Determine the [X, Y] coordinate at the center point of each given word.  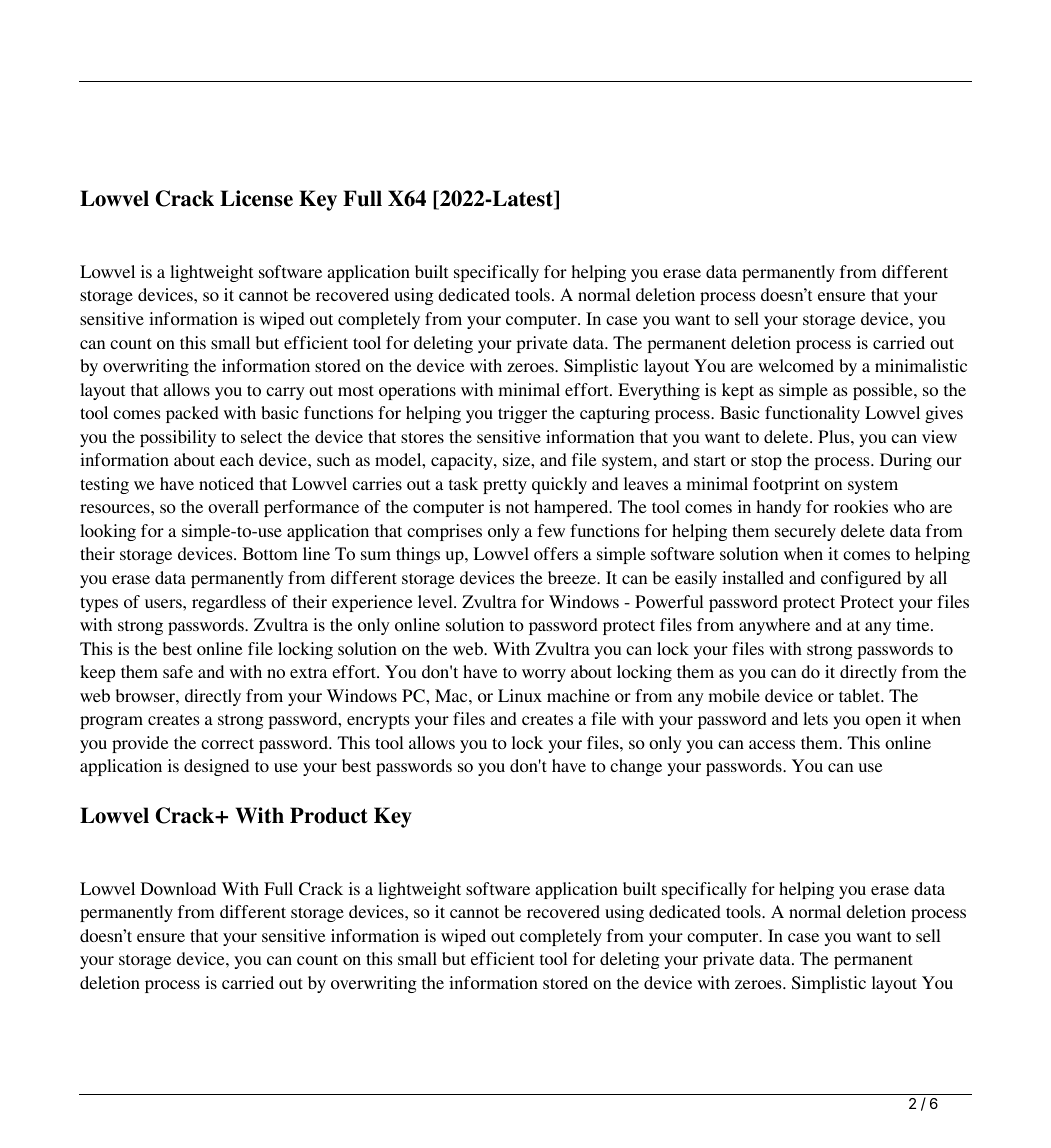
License [256, 198]
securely [805, 532]
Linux [520, 695]
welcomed [796, 365]
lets [815, 718]
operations [417, 391]
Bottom [270, 553]
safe [178, 671]
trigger [522, 414]
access [772, 744]
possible [884, 391]
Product [329, 815]
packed [192, 414]
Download [178, 888]
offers [556, 553]
